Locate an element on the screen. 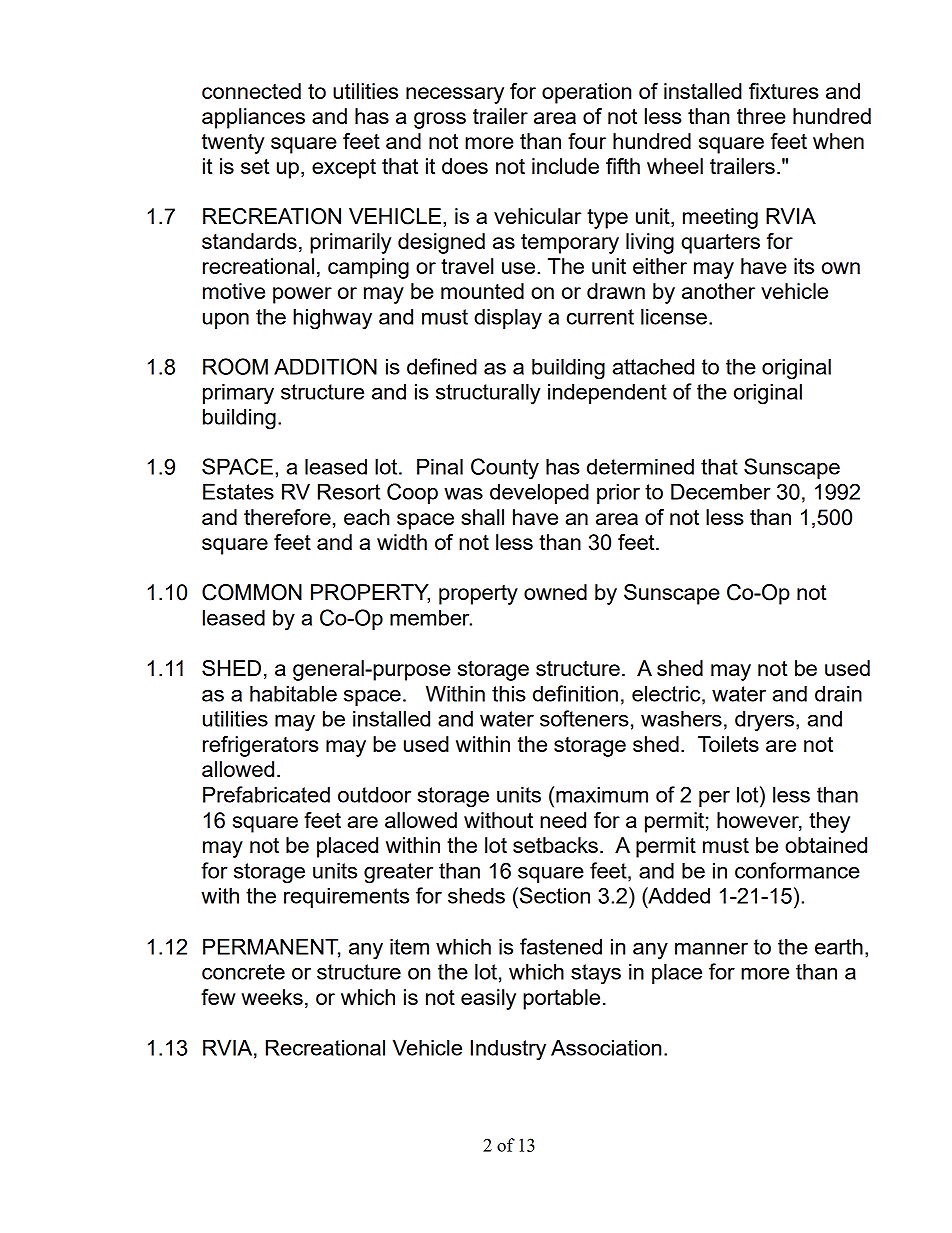 Image resolution: width=952 pixels, height=1233 pixels. ADDITION is located at coordinates (325, 366).
